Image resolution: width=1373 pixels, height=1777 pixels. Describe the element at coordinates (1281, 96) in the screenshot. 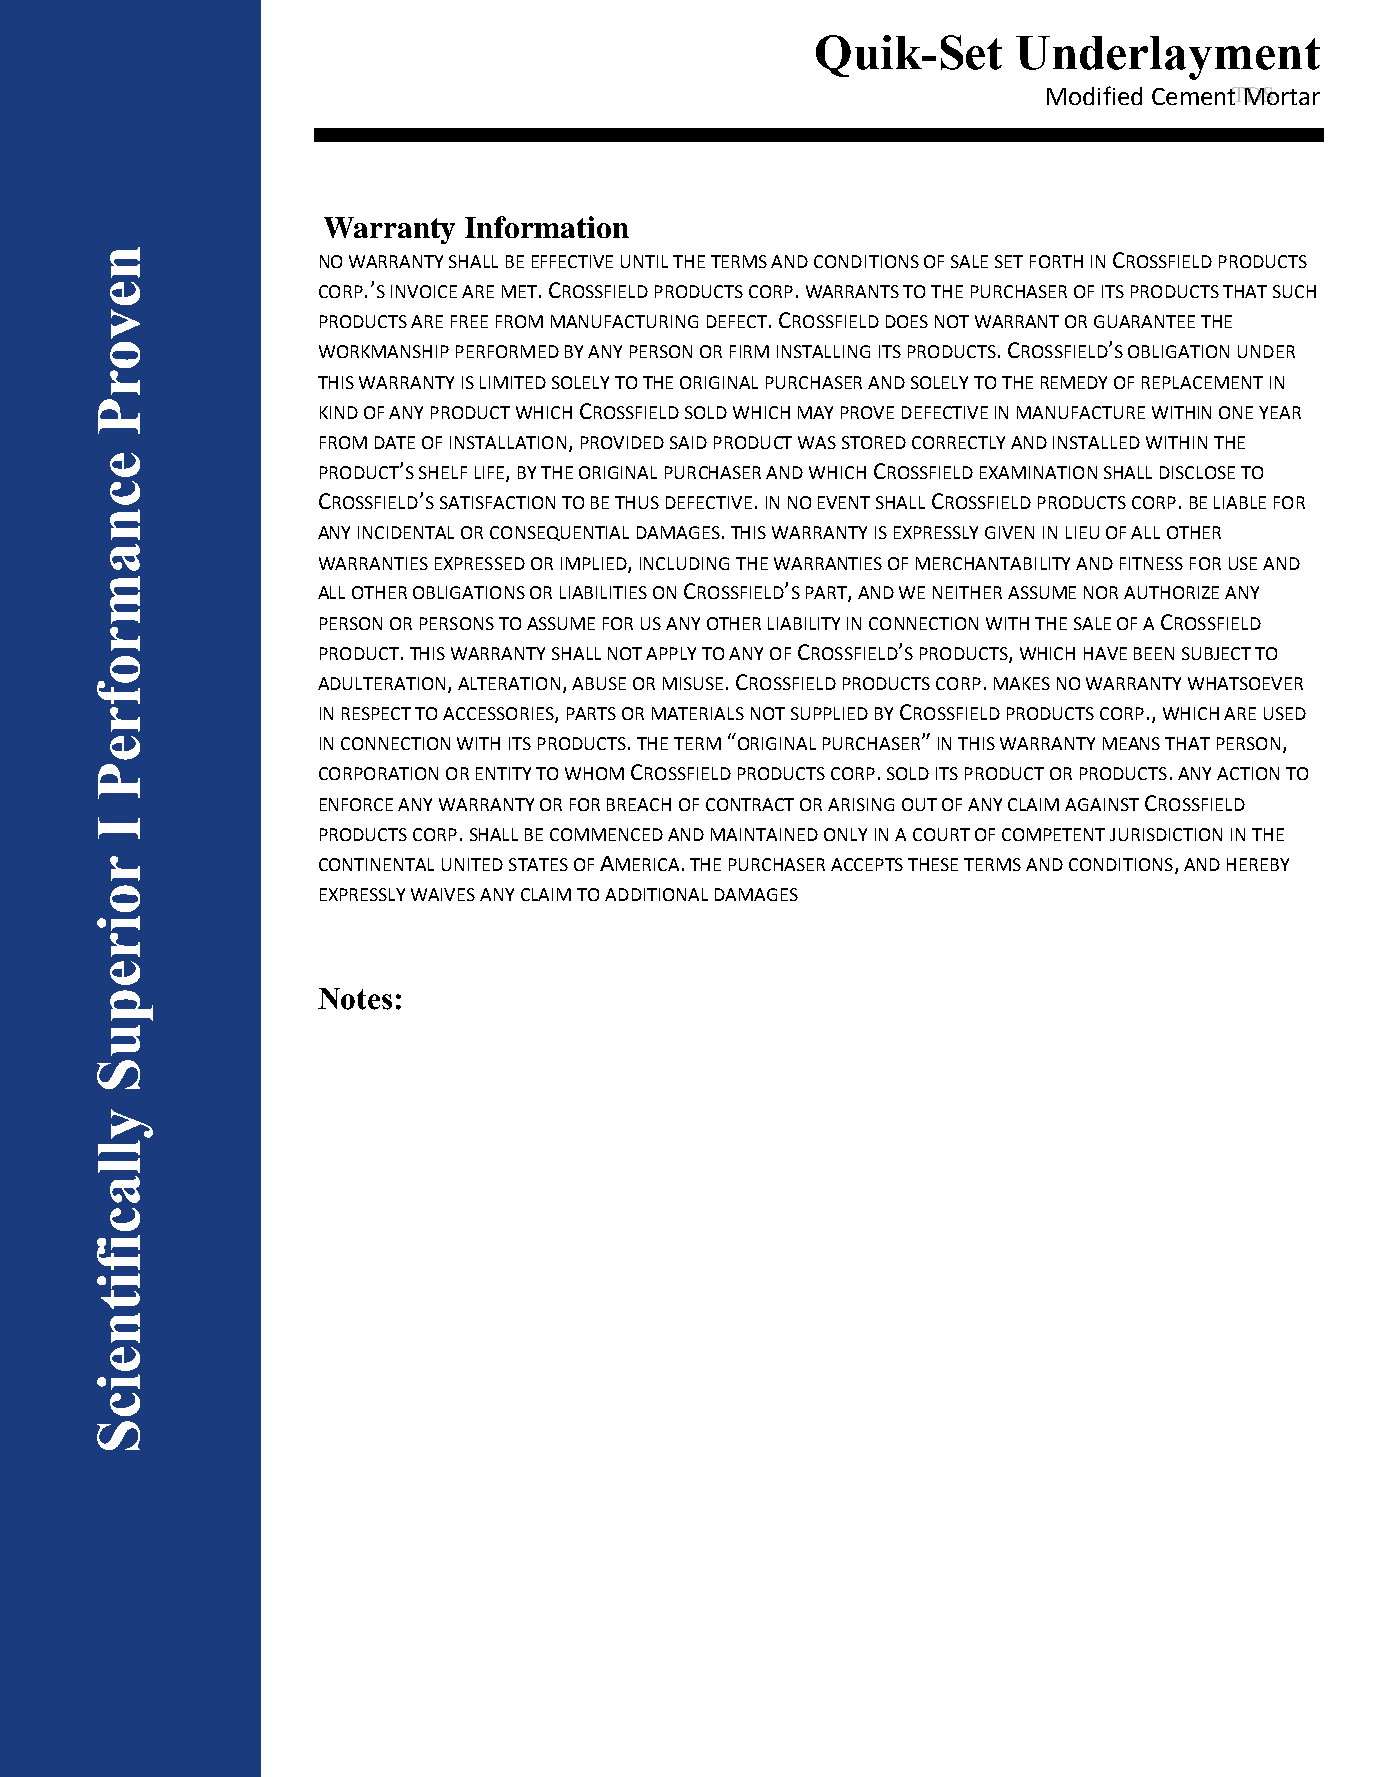

I see `Mortar` at that location.
